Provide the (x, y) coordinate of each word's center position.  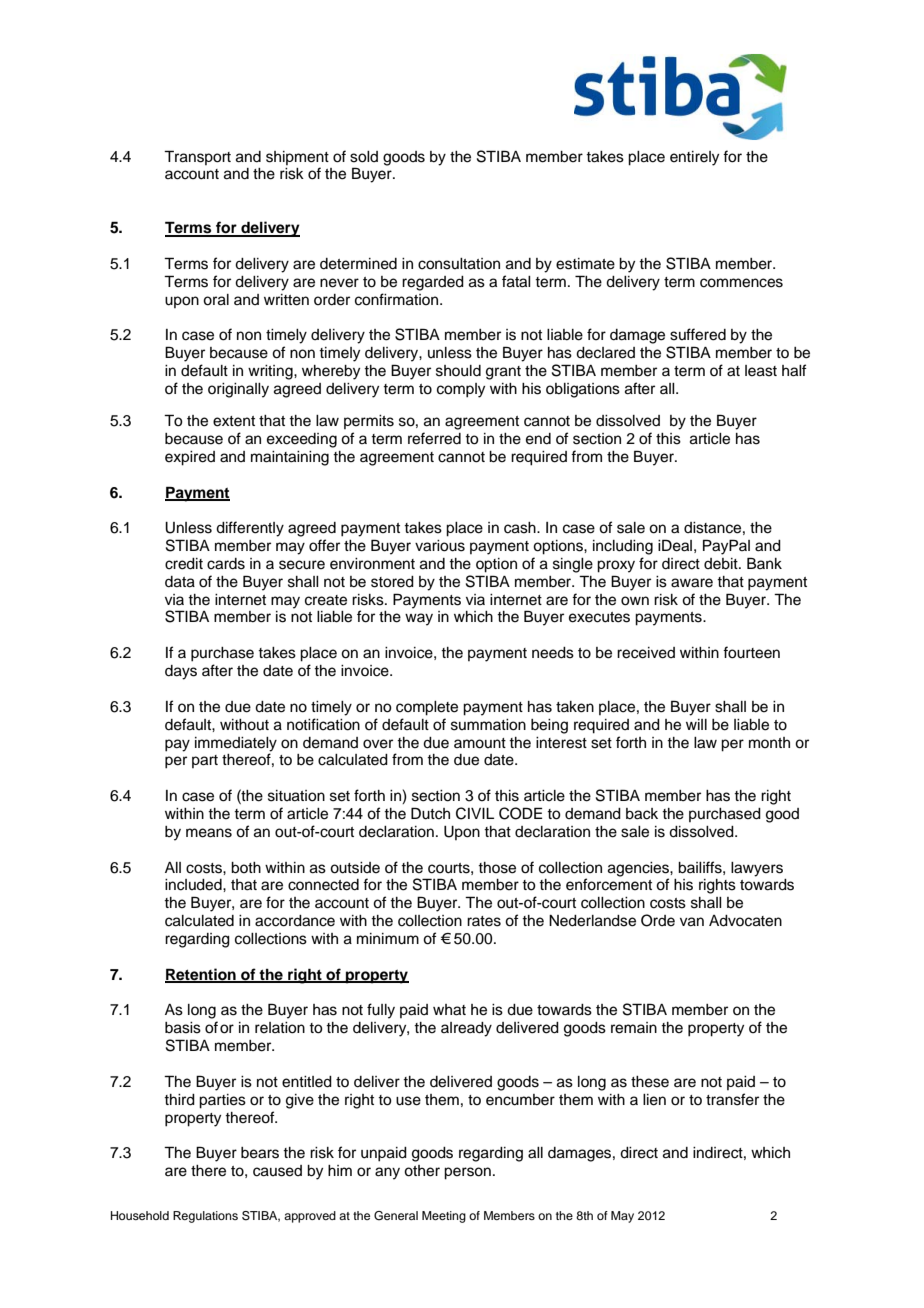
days (181, 672)
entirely (694, 158)
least (761, 371)
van (692, 922)
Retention (201, 975)
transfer (732, 1099)
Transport (197, 157)
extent (234, 421)
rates (484, 921)
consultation (459, 264)
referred (434, 438)
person (467, 1173)
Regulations (205, 1217)
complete (427, 708)
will (696, 724)
